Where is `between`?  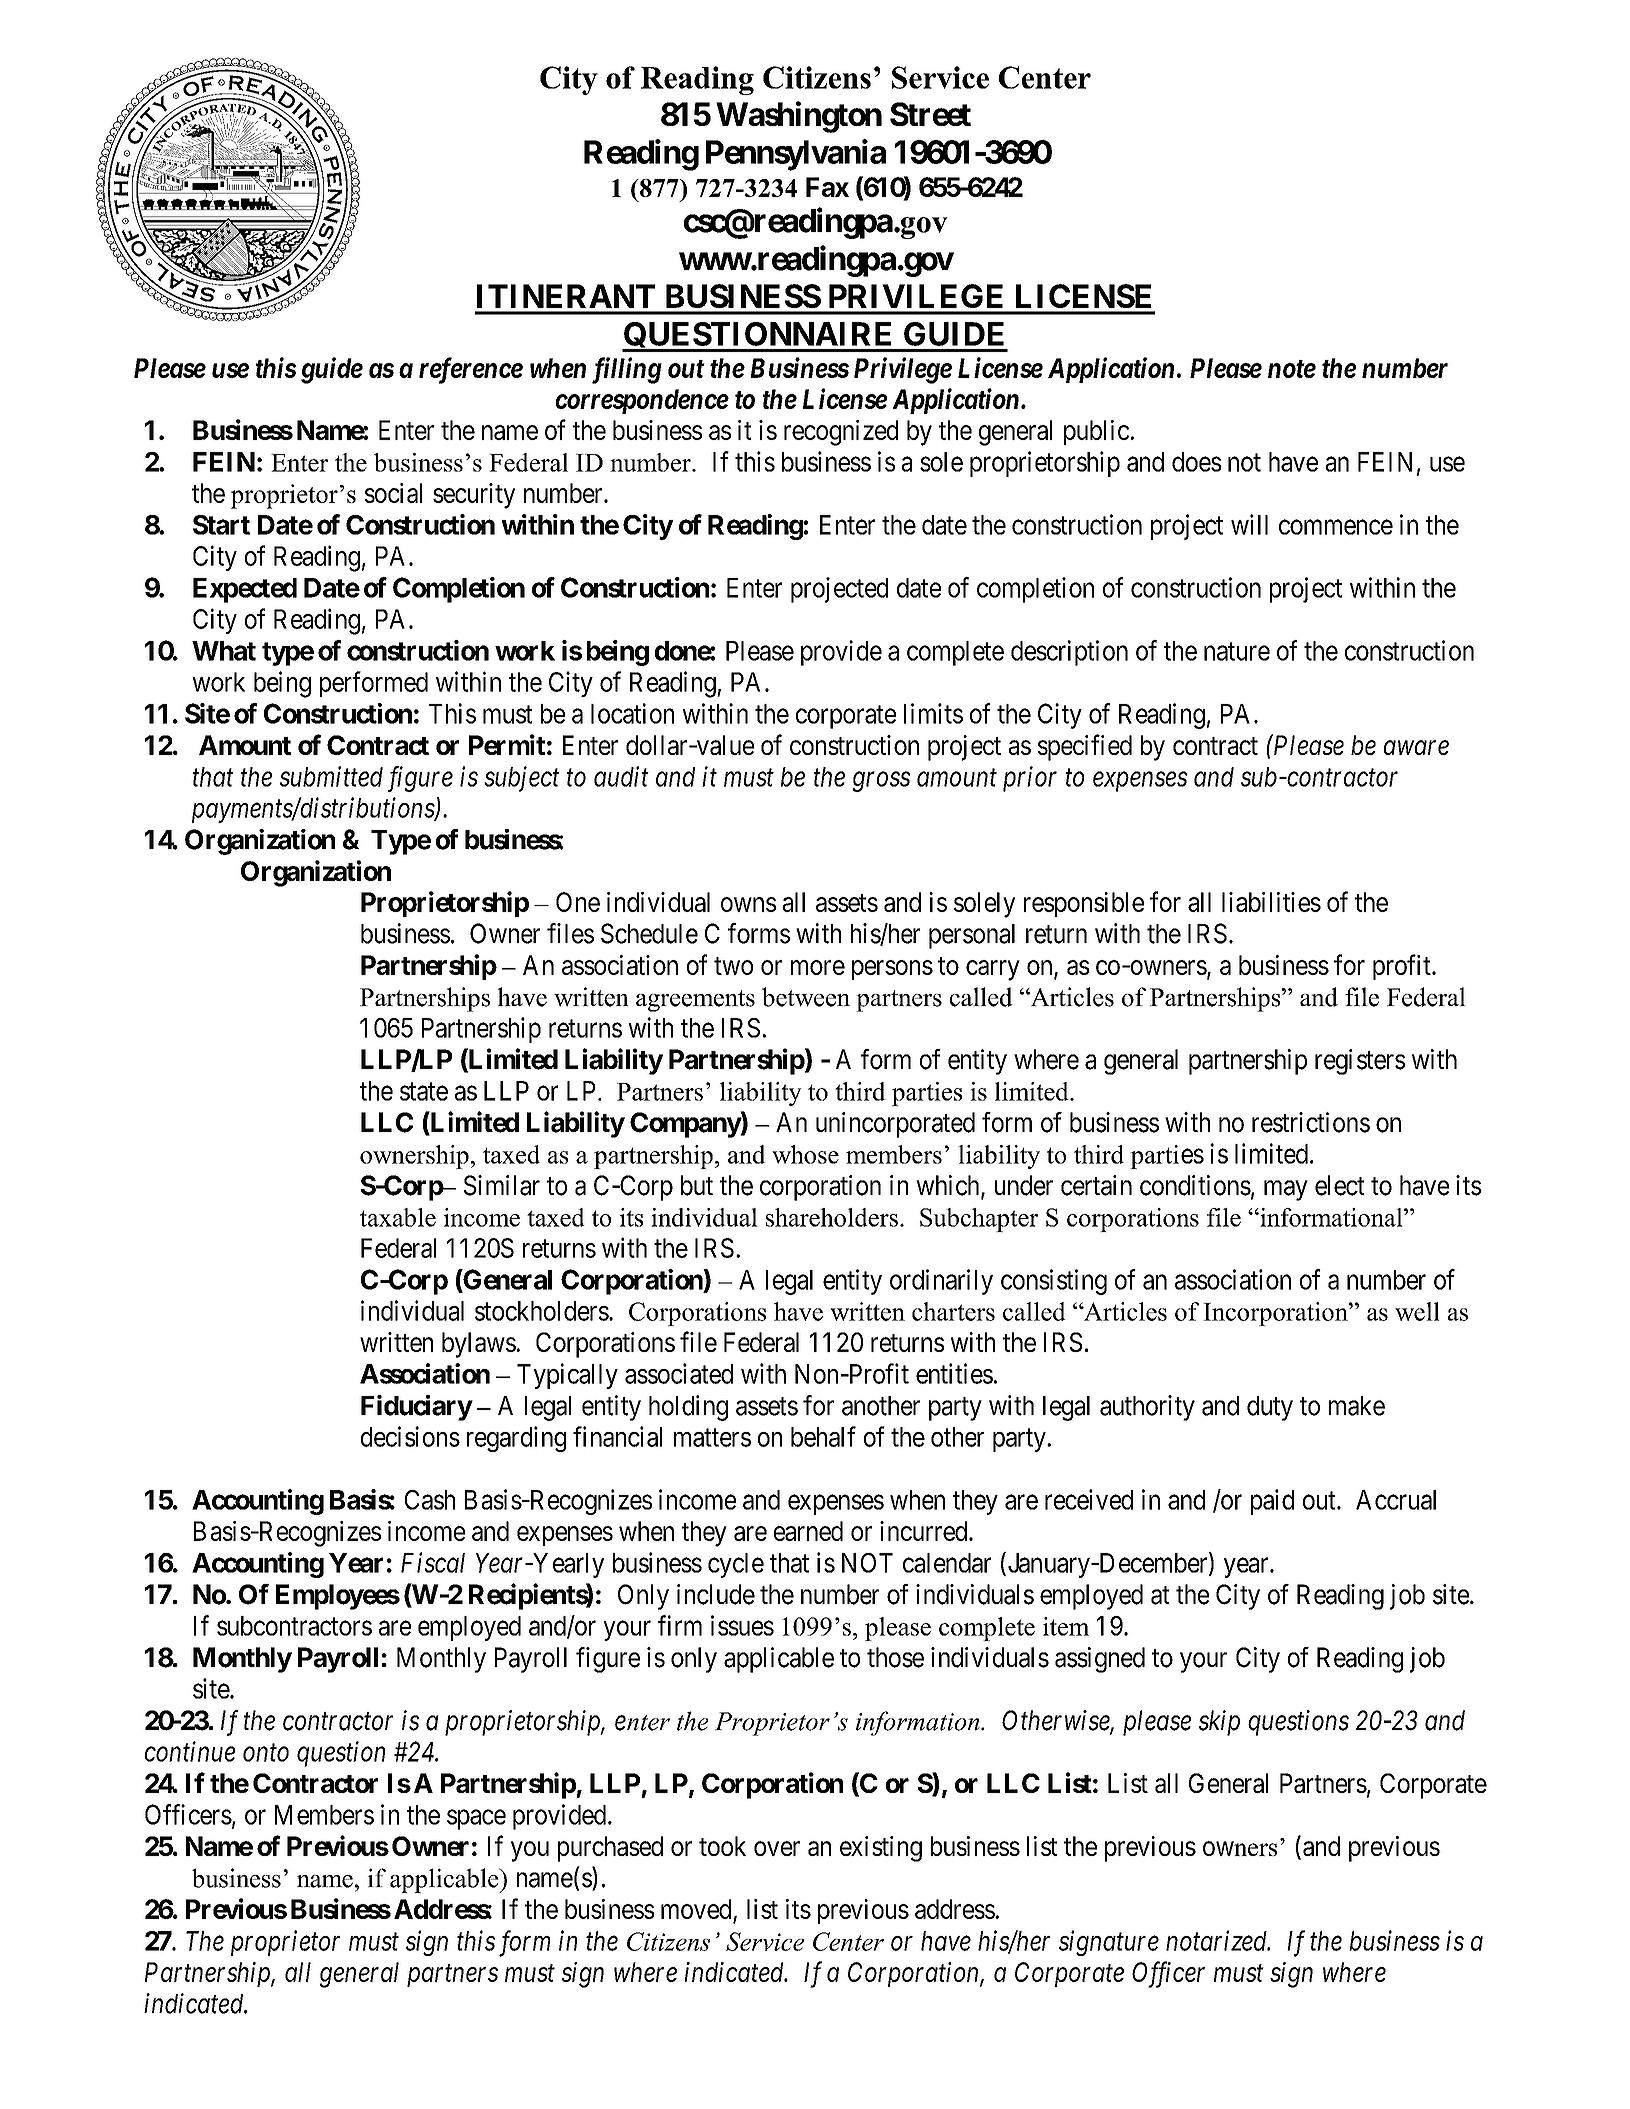 between is located at coordinates (806, 997).
